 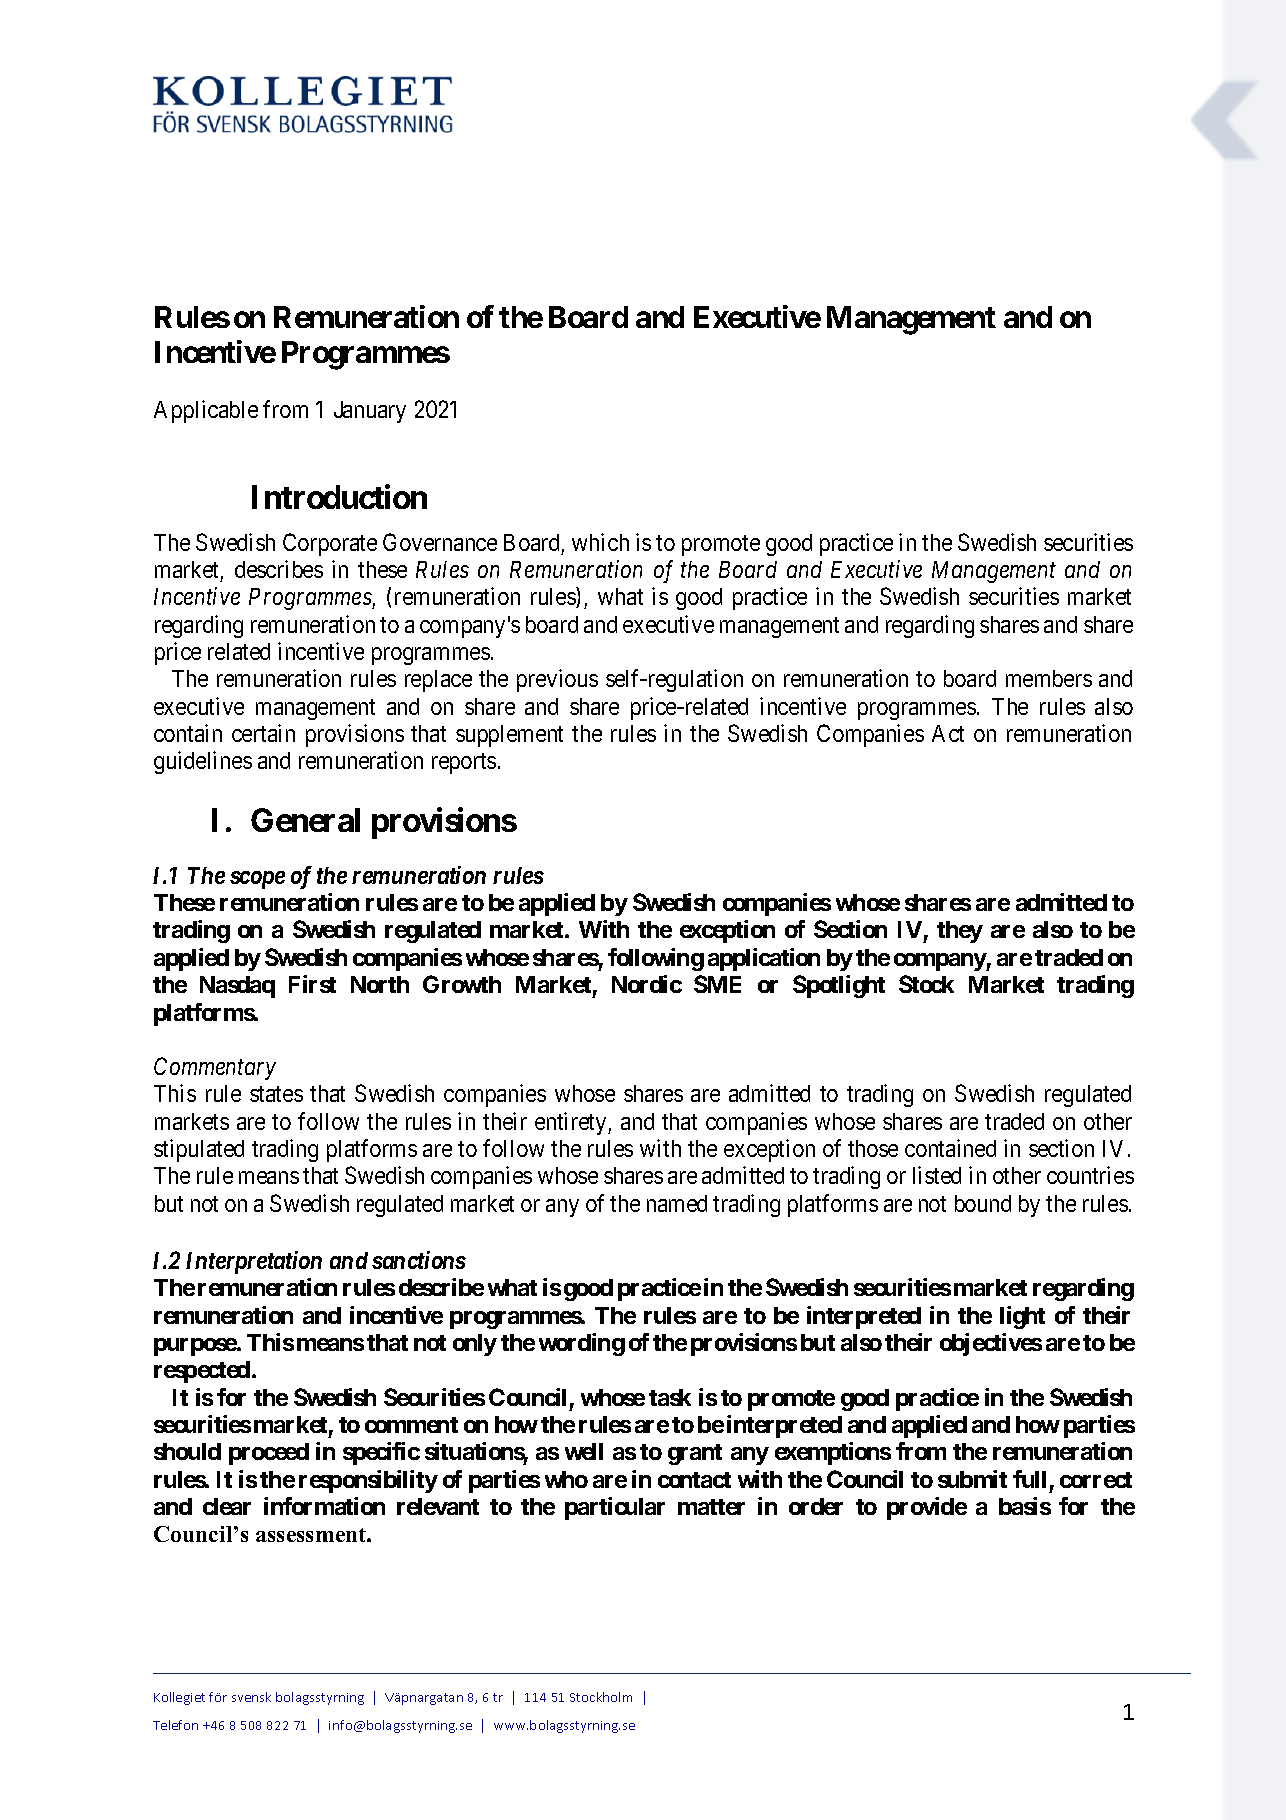 I want to click on which, so click(x=600, y=542).
